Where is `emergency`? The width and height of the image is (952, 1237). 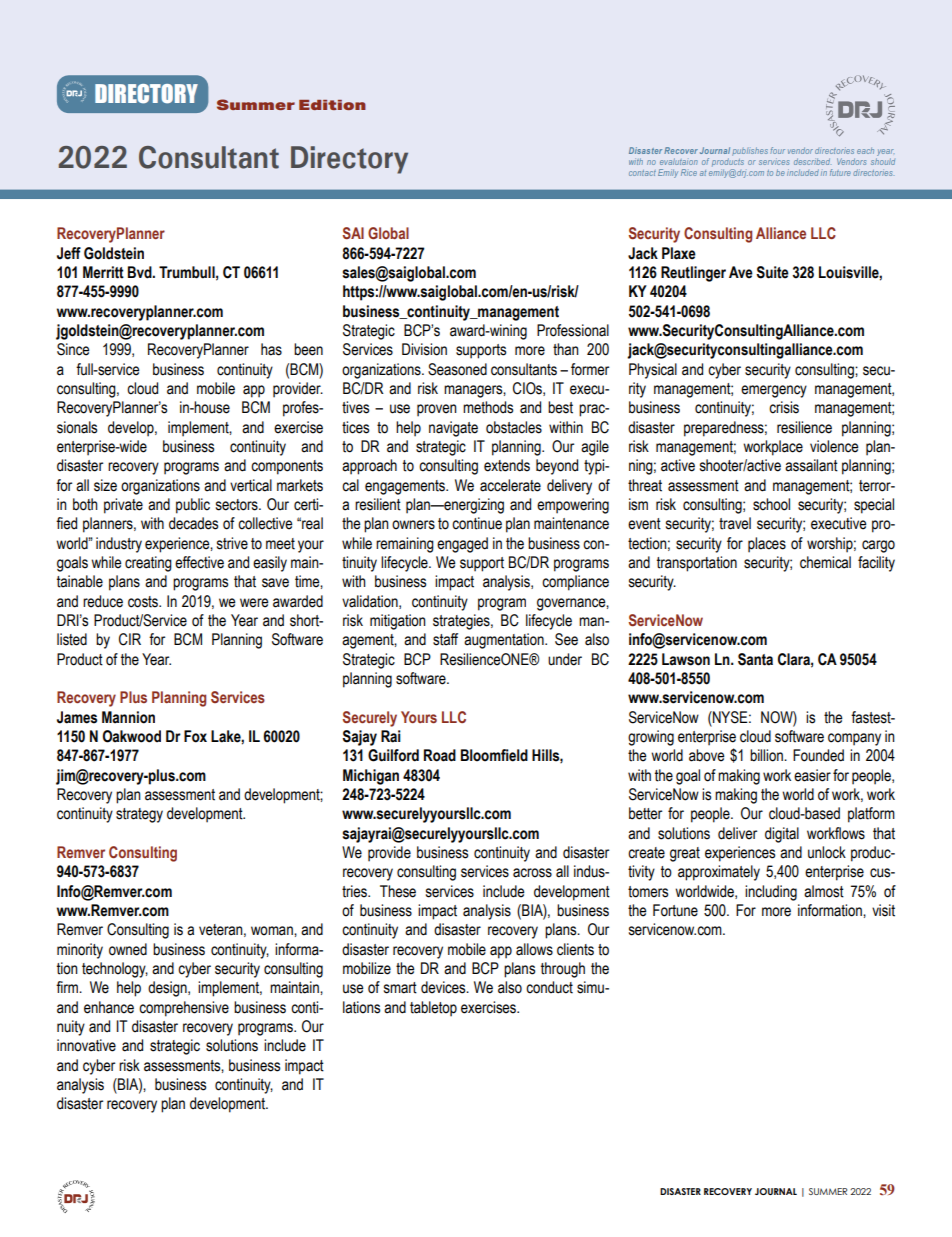 emergency is located at coordinates (774, 391).
